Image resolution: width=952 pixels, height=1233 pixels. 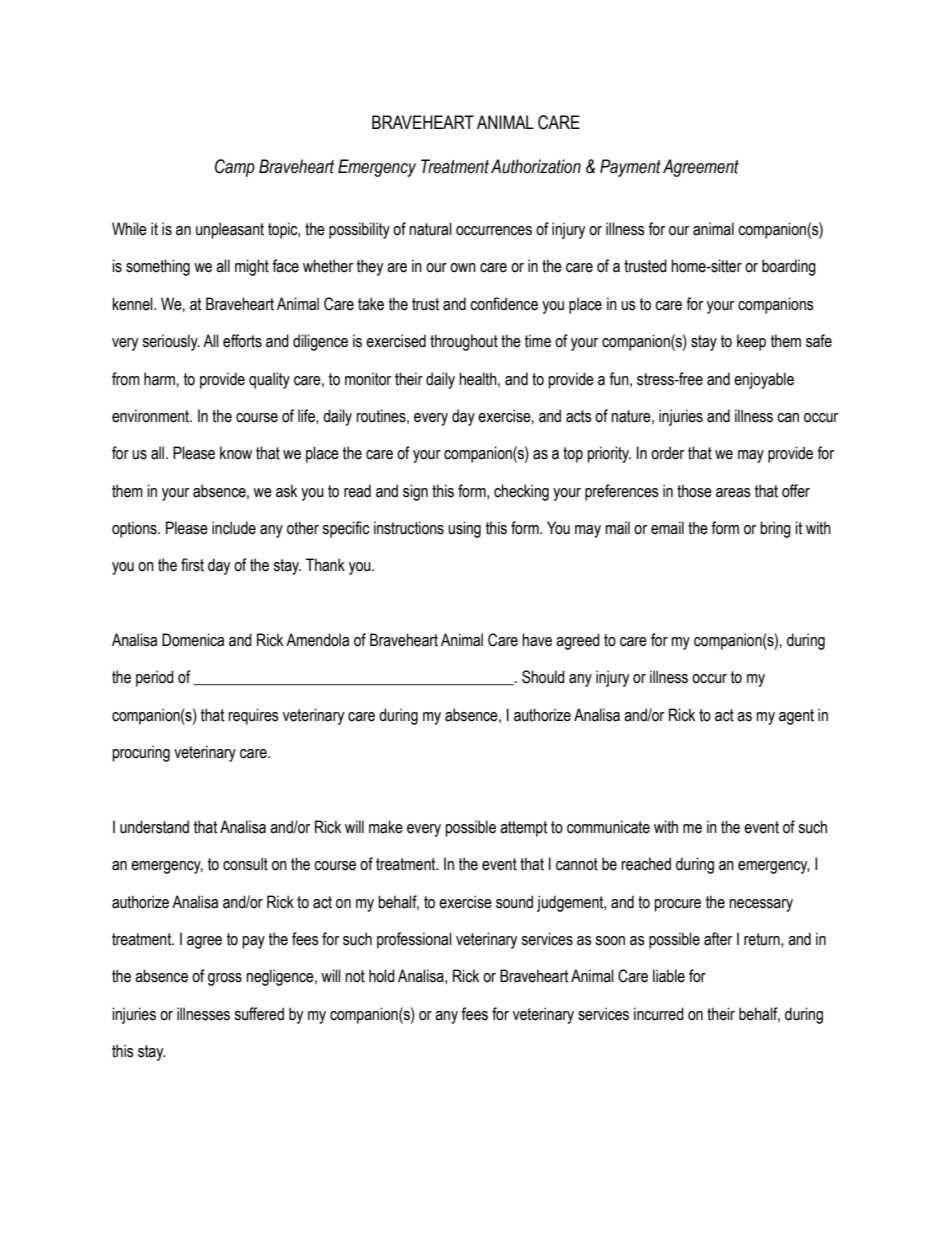 I want to click on gross, so click(x=225, y=979).
